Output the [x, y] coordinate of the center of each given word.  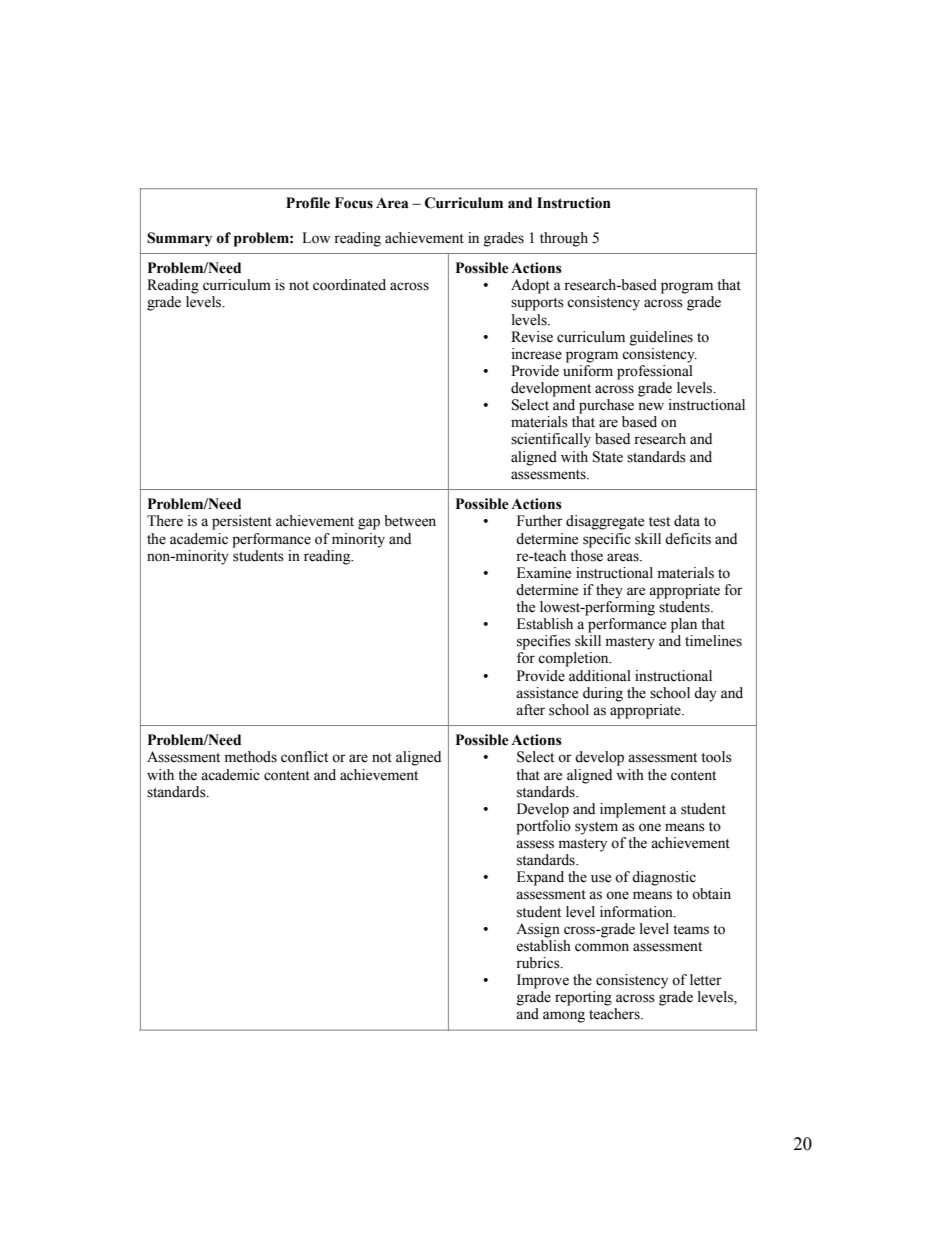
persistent [242, 522]
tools [716, 757]
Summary [179, 239]
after [530, 710]
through [564, 239]
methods [251, 757]
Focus [354, 203]
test [659, 522]
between [410, 521]
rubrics [539, 963]
